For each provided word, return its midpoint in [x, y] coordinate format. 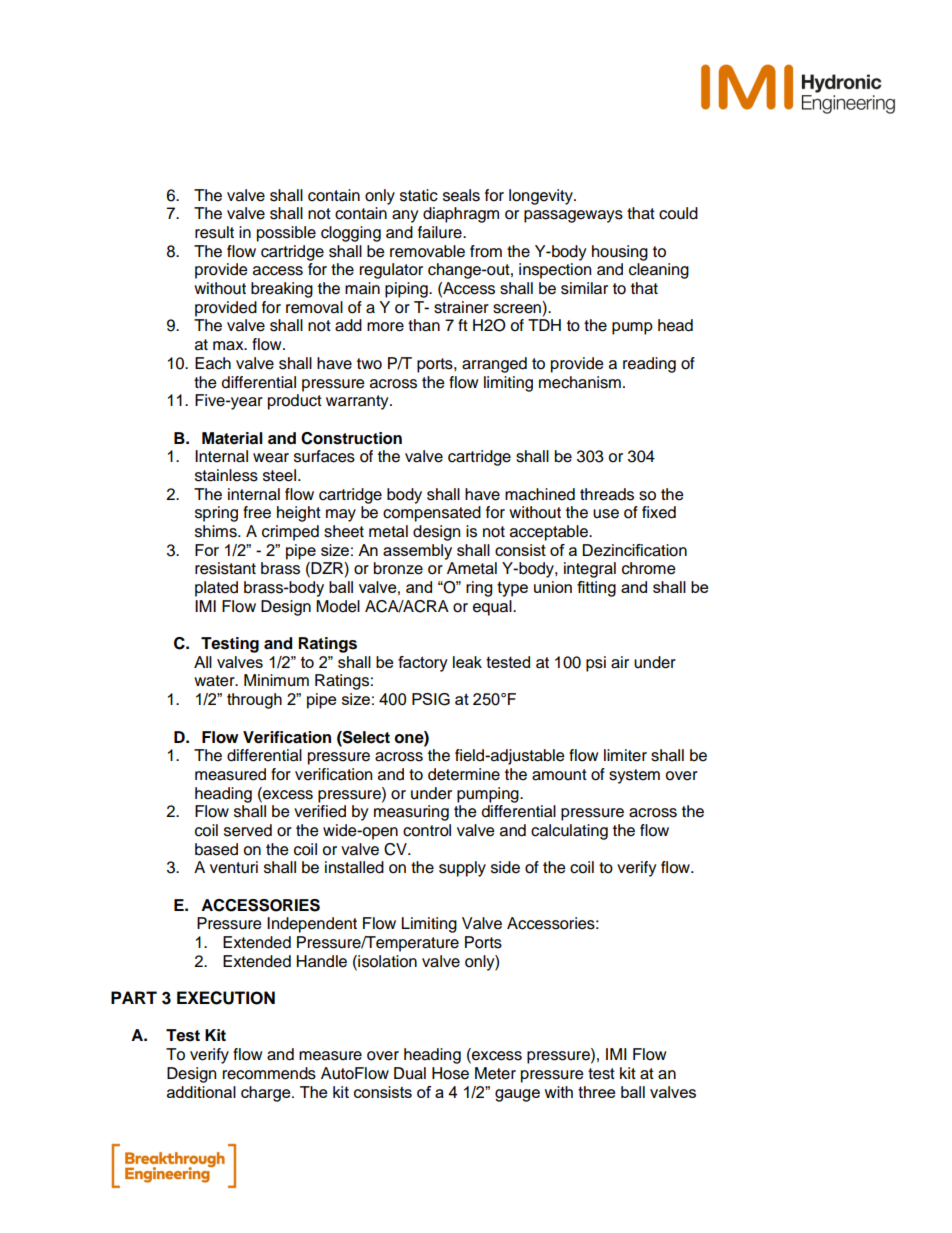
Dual [410, 1073]
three [597, 1092]
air [620, 662]
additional [201, 1092]
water [215, 681]
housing [620, 253]
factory [423, 664]
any [405, 216]
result [214, 232]
